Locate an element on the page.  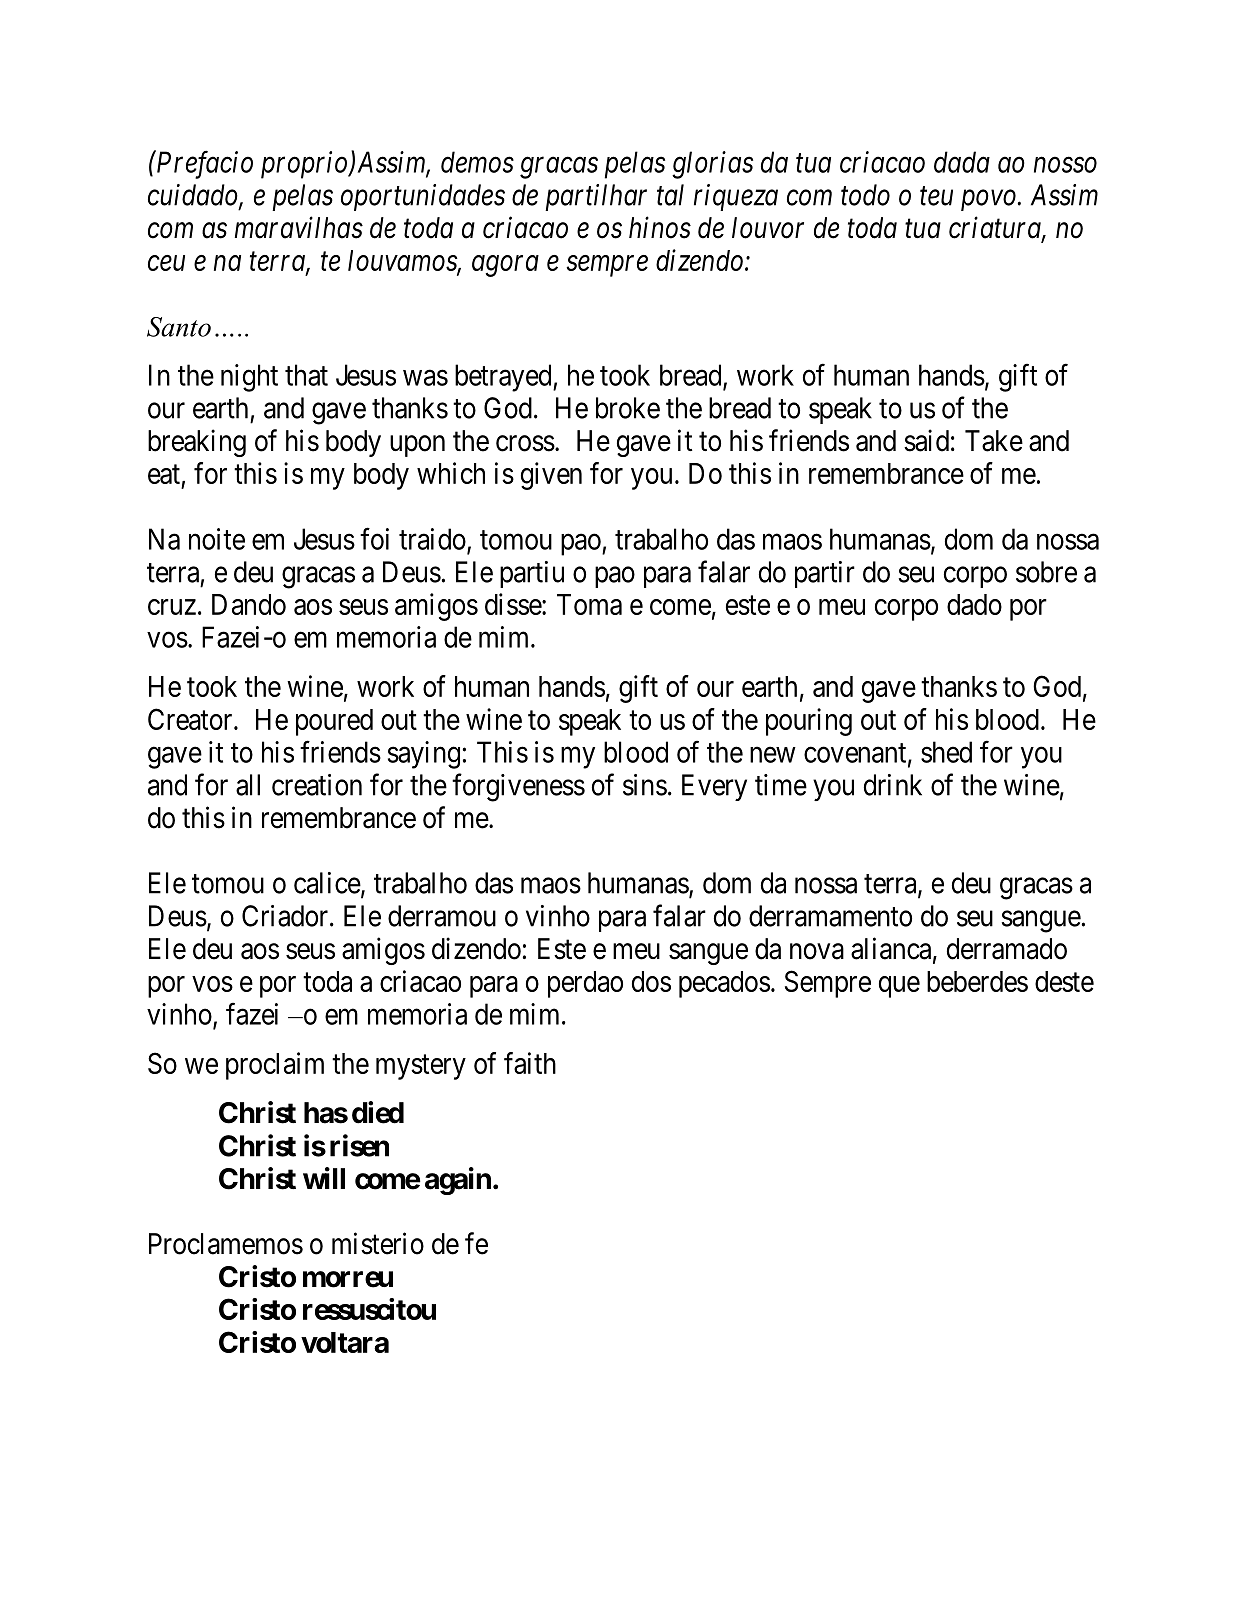
shed is located at coordinates (946, 752).
